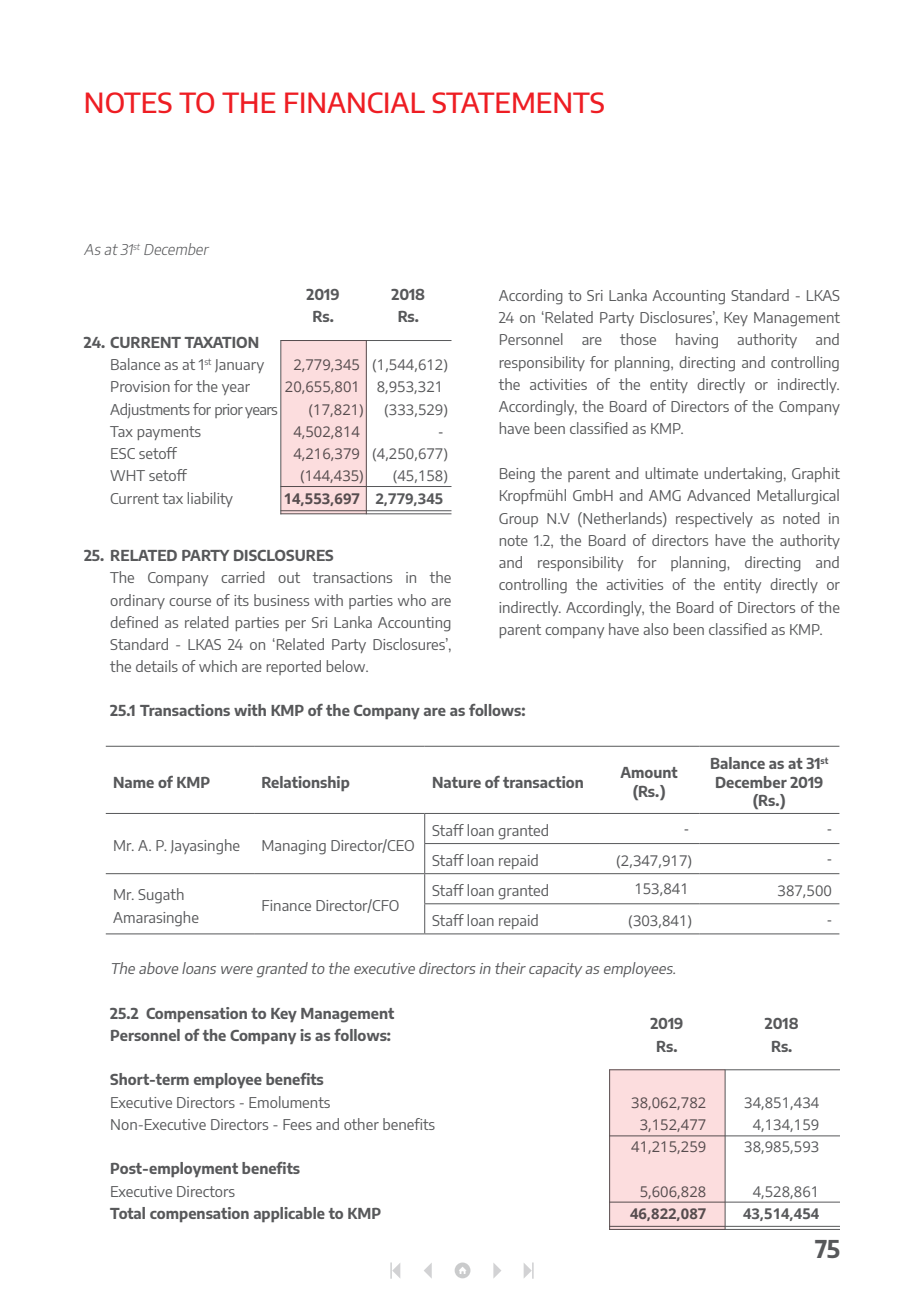  I want to click on having, so click(697, 341).
